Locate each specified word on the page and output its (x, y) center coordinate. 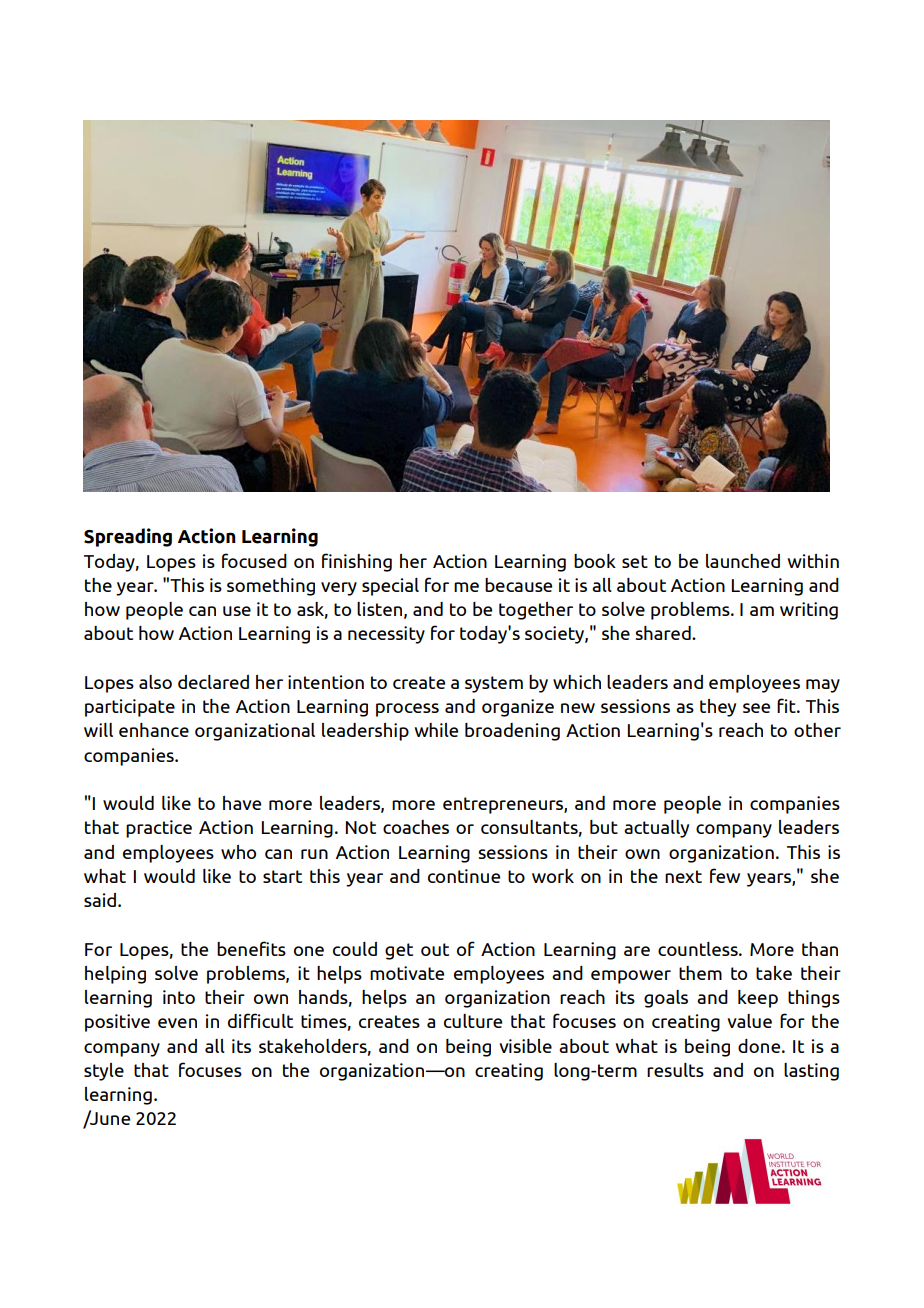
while (436, 730)
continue (464, 876)
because (518, 585)
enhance (154, 730)
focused (254, 560)
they (718, 708)
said (101, 900)
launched (743, 561)
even (177, 1023)
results (675, 1070)
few (725, 875)
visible (525, 1046)
